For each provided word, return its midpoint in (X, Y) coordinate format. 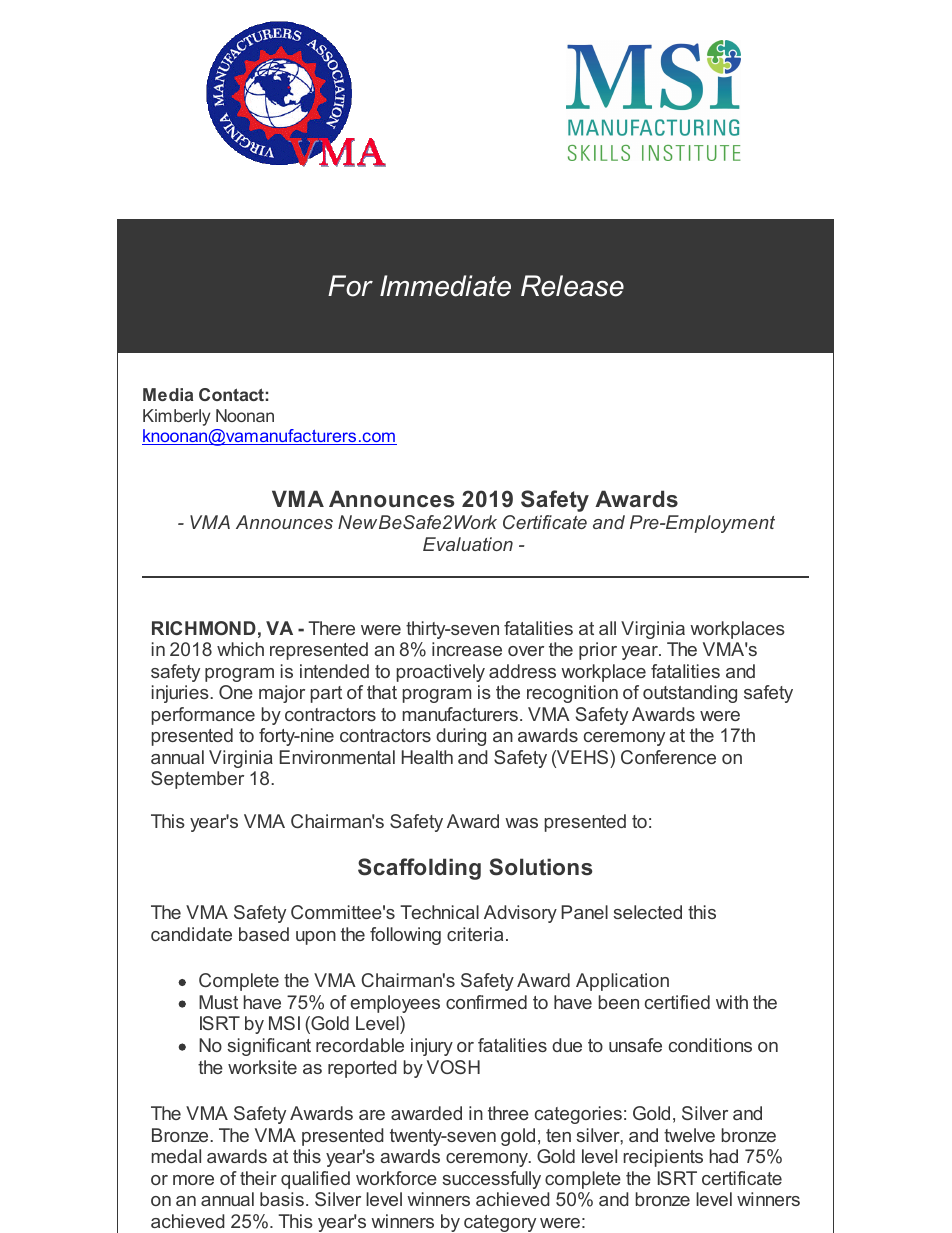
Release (572, 286)
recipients (663, 1158)
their (258, 1178)
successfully (491, 1180)
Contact (231, 394)
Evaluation (468, 544)
